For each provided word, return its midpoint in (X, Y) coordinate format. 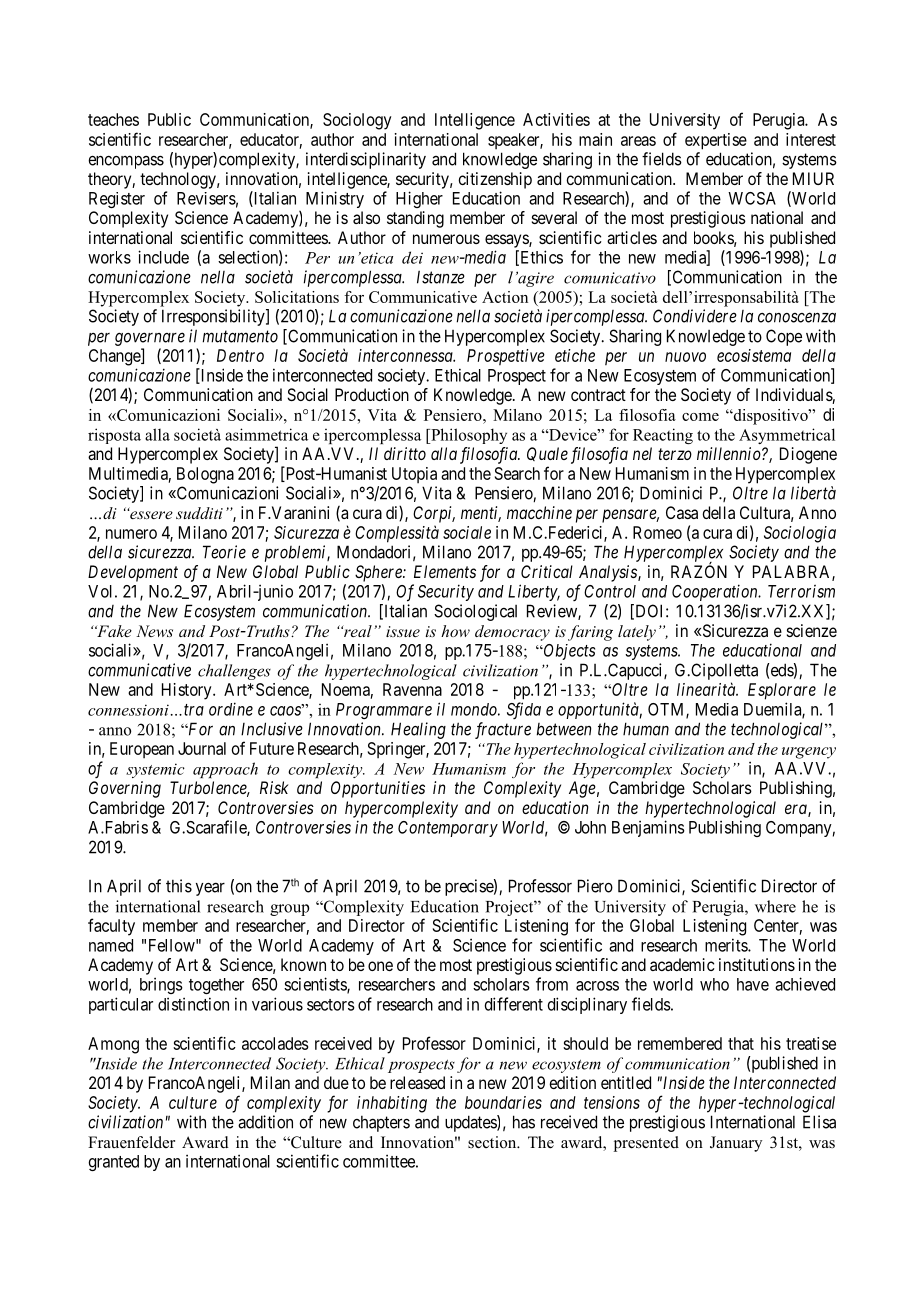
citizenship (495, 180)
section (493, 1142)
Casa (682, 512)
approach (225, 770)
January (736, 1144)
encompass (126, 162)
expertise (716, 141)
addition (265, 1122)
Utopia (414, 475)
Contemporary (448, 829)
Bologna (205, 475)
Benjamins (648, 828)
